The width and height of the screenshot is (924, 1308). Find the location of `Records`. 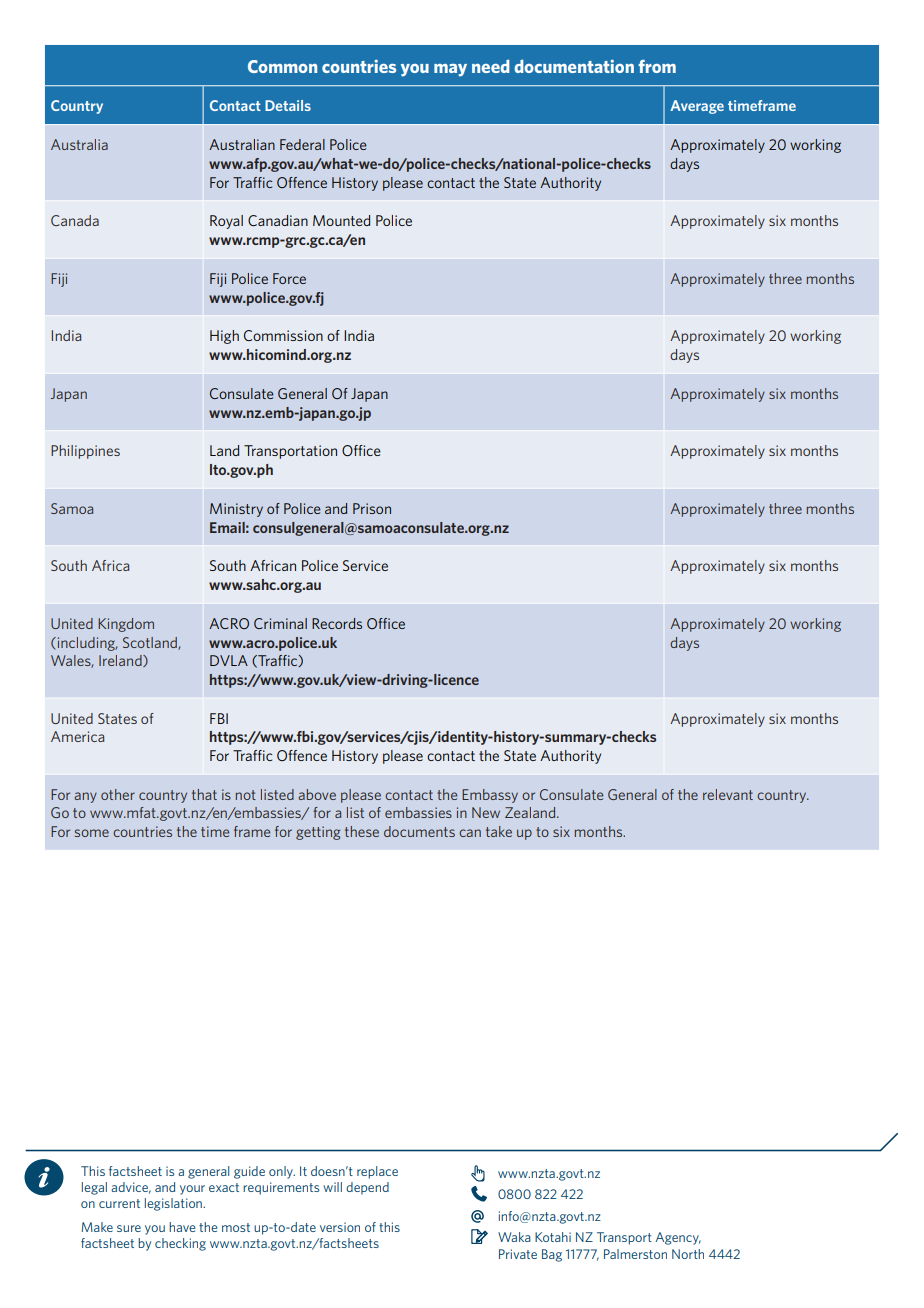

Records is located at coordinates (337, 623).
